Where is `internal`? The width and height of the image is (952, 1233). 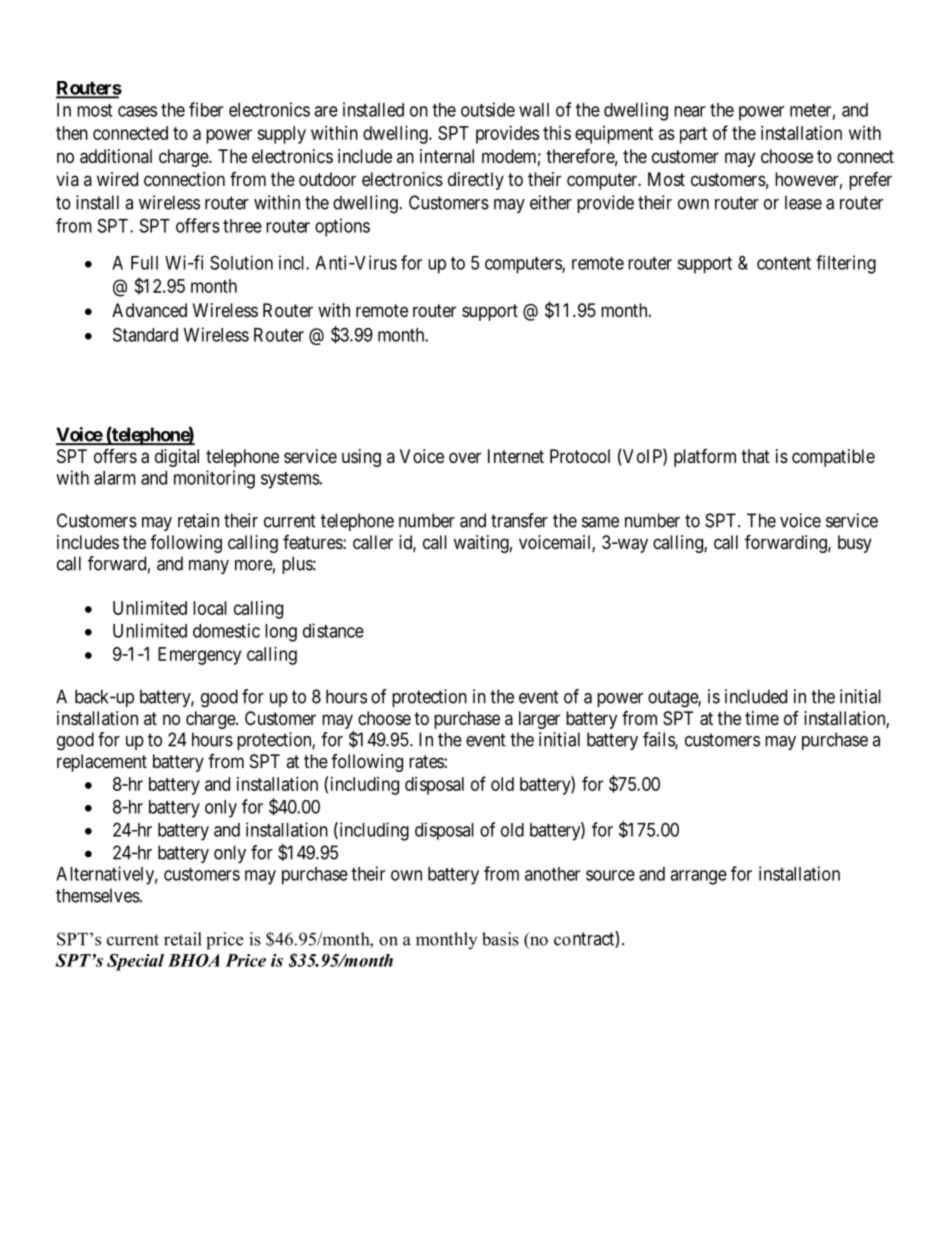 internal is located at coordinates (447, 156).
